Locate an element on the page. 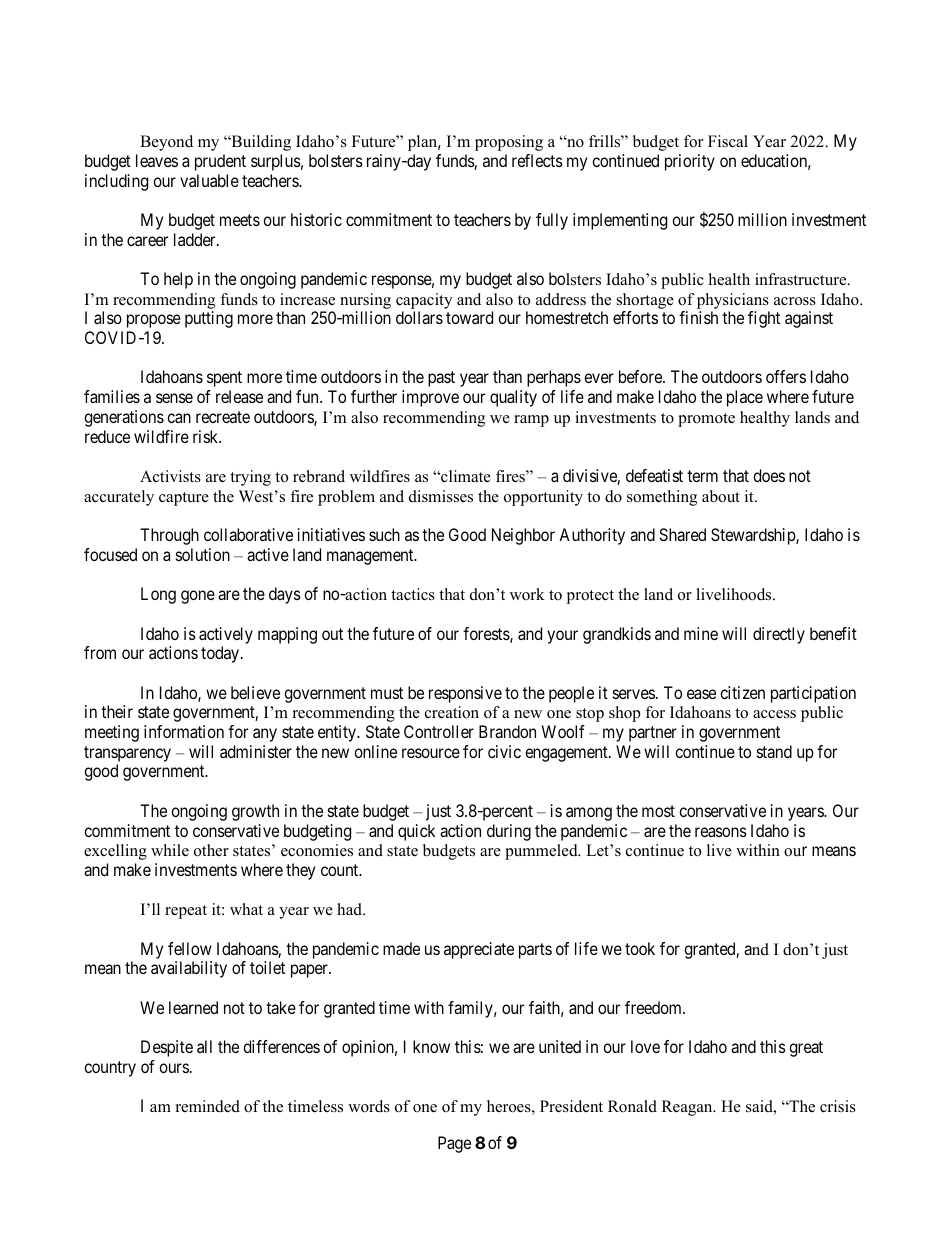 The width and height of the page is (952, 1233). Fiscal is located at coordinates (728, 141).
